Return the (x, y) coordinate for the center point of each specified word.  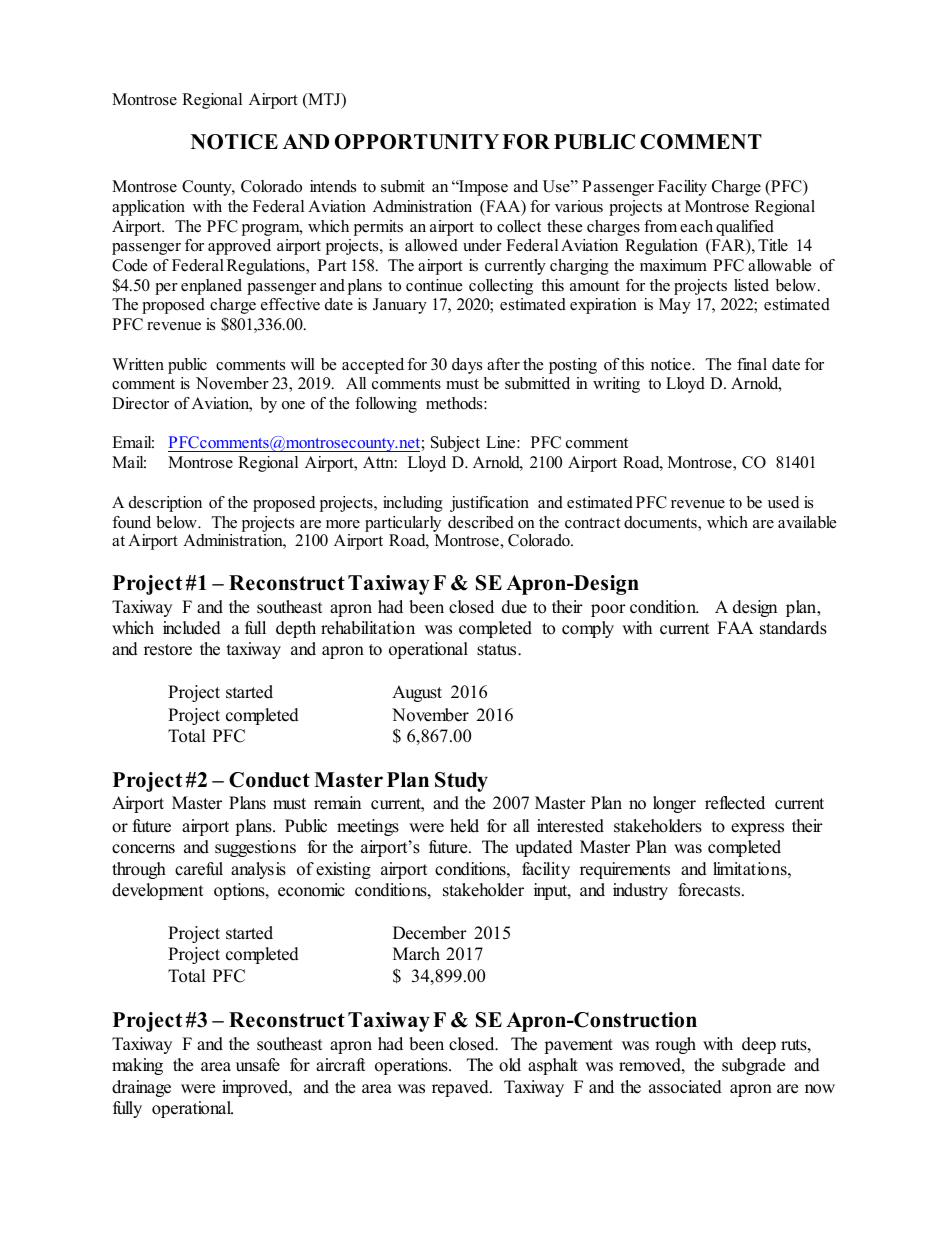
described (481, 522)
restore (168, 650)
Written (138, 364)
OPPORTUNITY (417, 142)
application (148, 208)
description (165, 504)
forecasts (710, 890)
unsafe (258, 1065)
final (752, 364)
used (783, 502)
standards (793, 628)
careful (199, 869)
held (464, 826)
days (467, 366)
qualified (745, 228)
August (417, 693)
